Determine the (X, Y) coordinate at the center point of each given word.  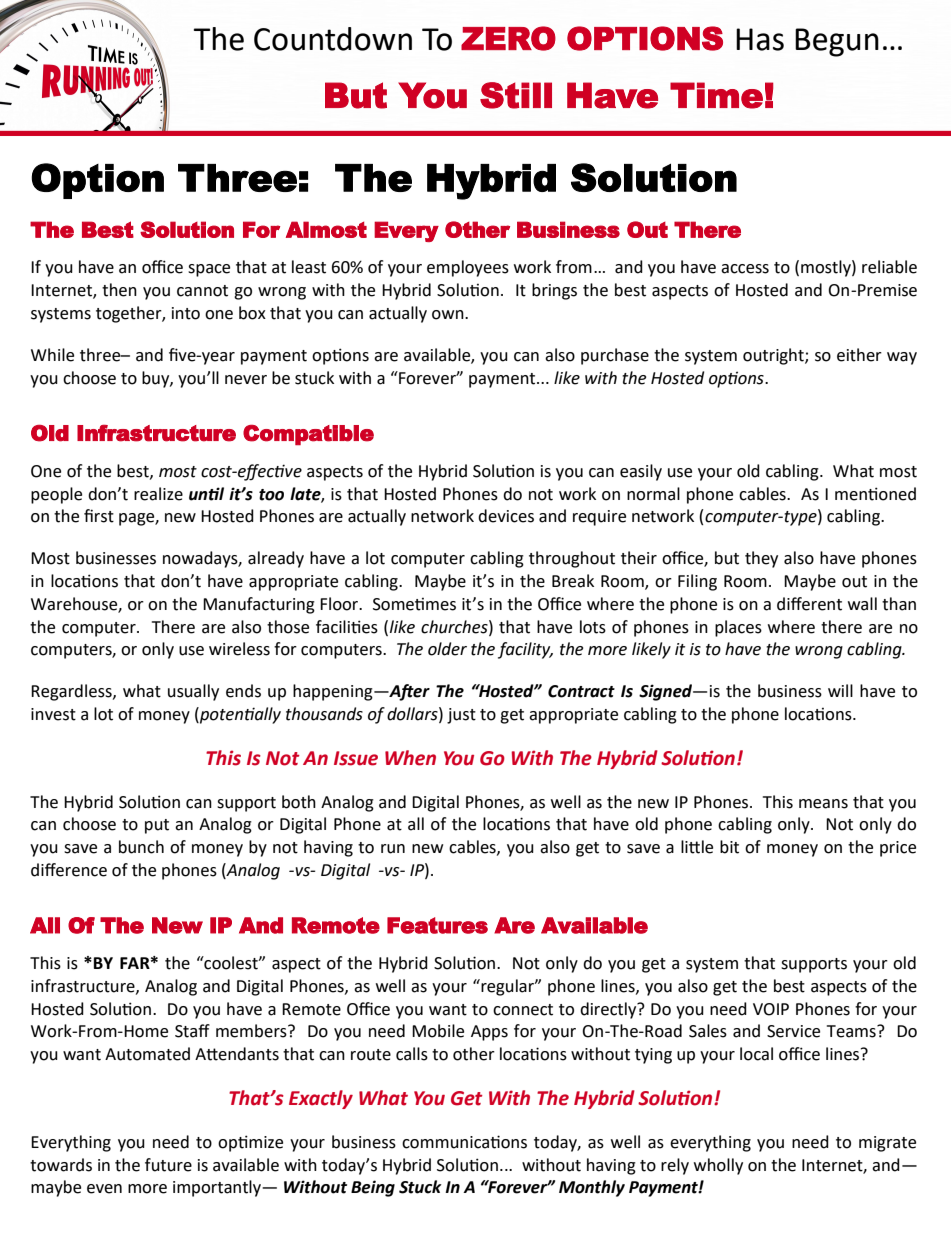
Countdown (333, 39)
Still (516, 95)
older (447, 649)
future (168, 1165)
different (809, 604)
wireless (239, 649)
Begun (837, 42)
